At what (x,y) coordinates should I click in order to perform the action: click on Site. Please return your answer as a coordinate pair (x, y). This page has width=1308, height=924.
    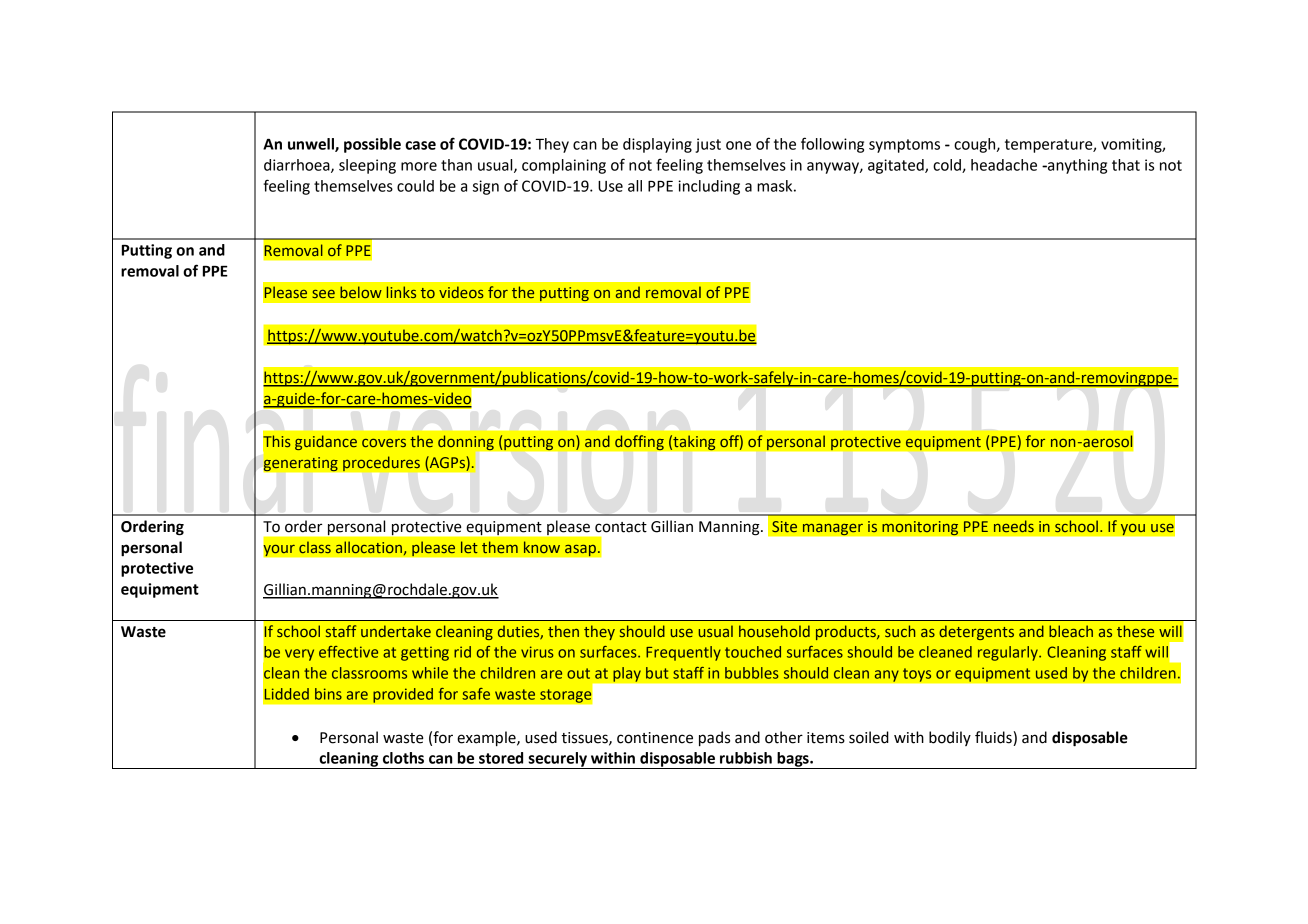
    Looking at the image, I should click on (784, 526).
